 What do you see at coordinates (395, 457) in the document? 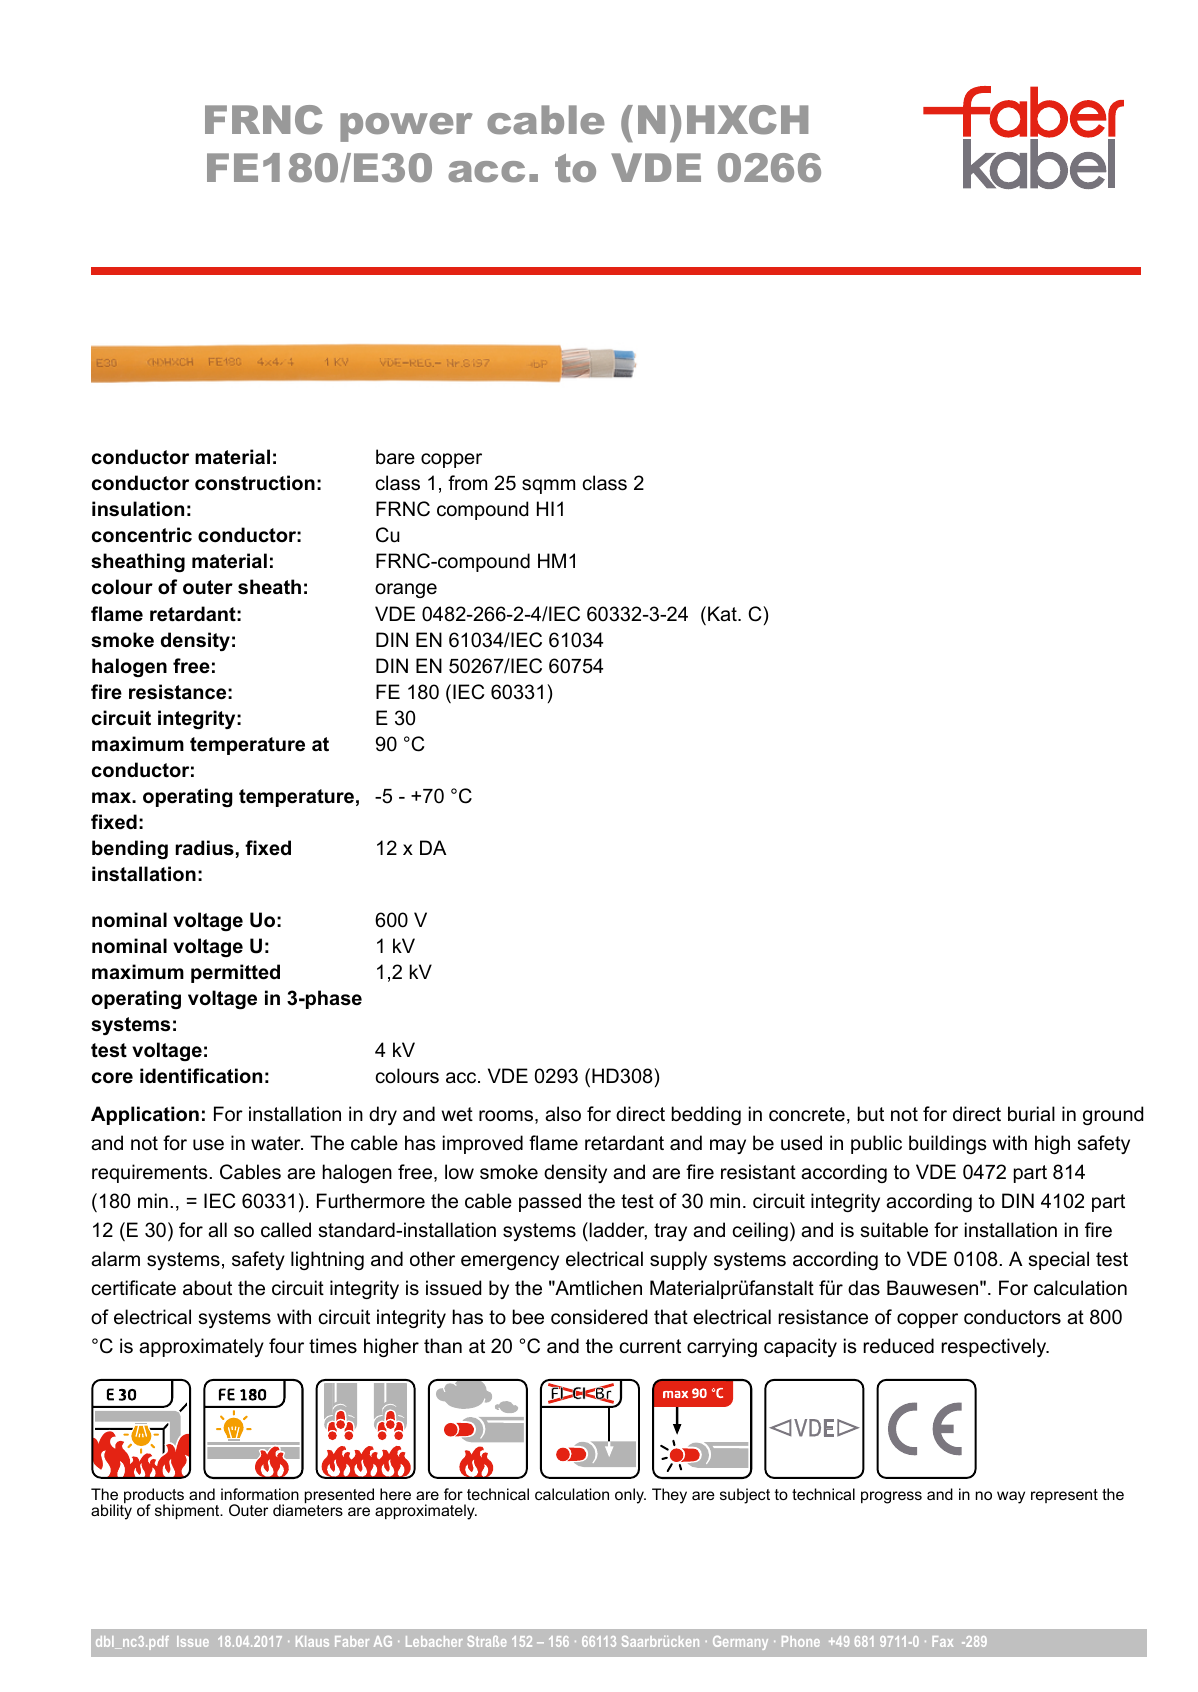
I see `bare` at bounding box center [395, 457].
